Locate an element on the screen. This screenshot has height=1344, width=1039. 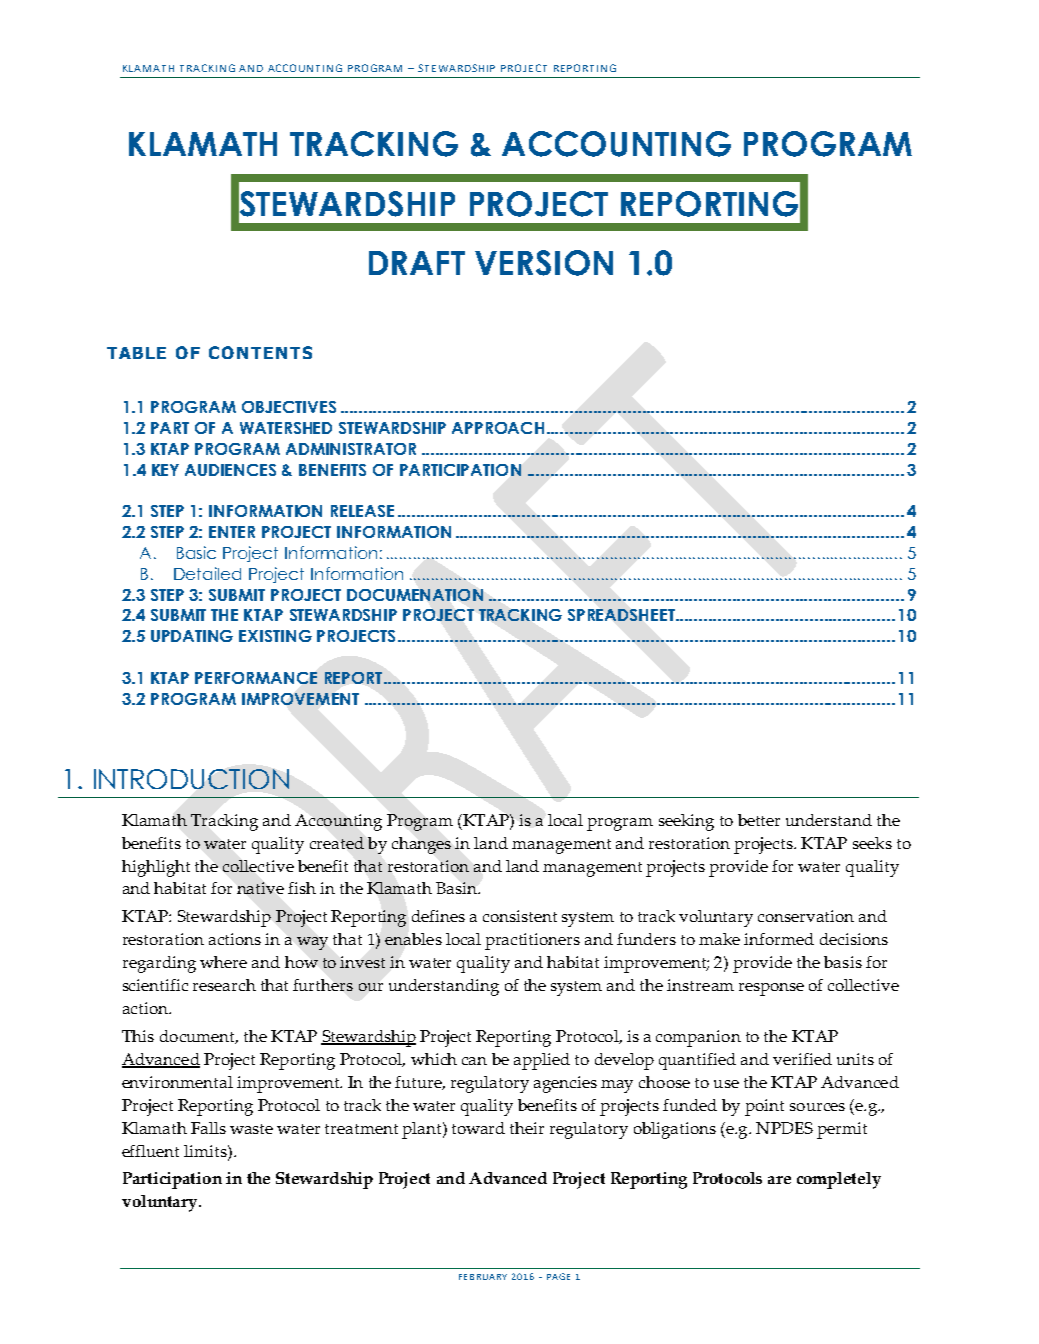
better is located at coordinates (759, 820).
